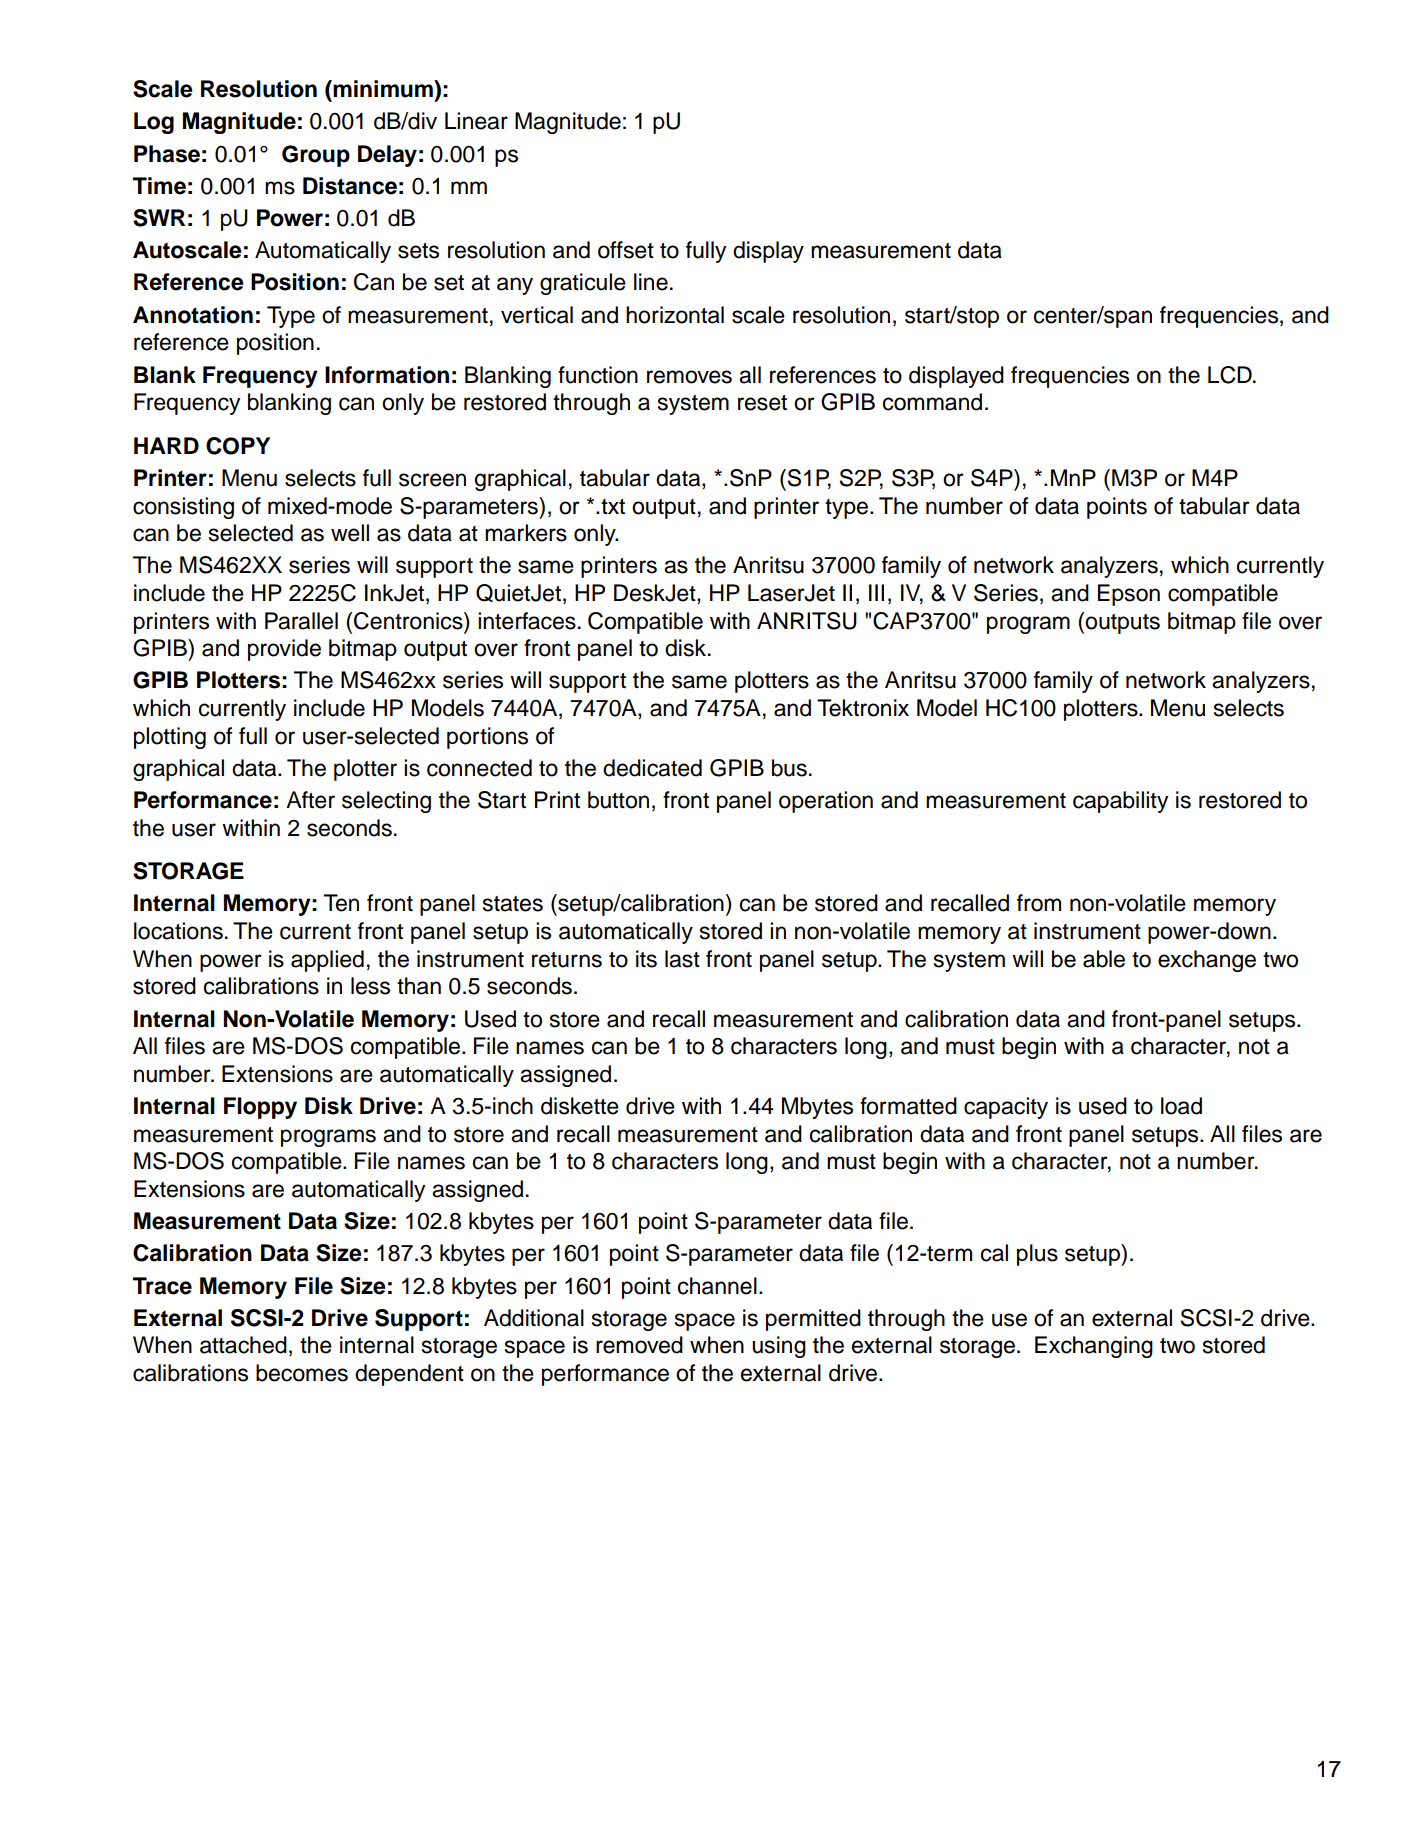  Describe the element at coordinates (652, 768) in the image. I see `dedicated` at that location.
